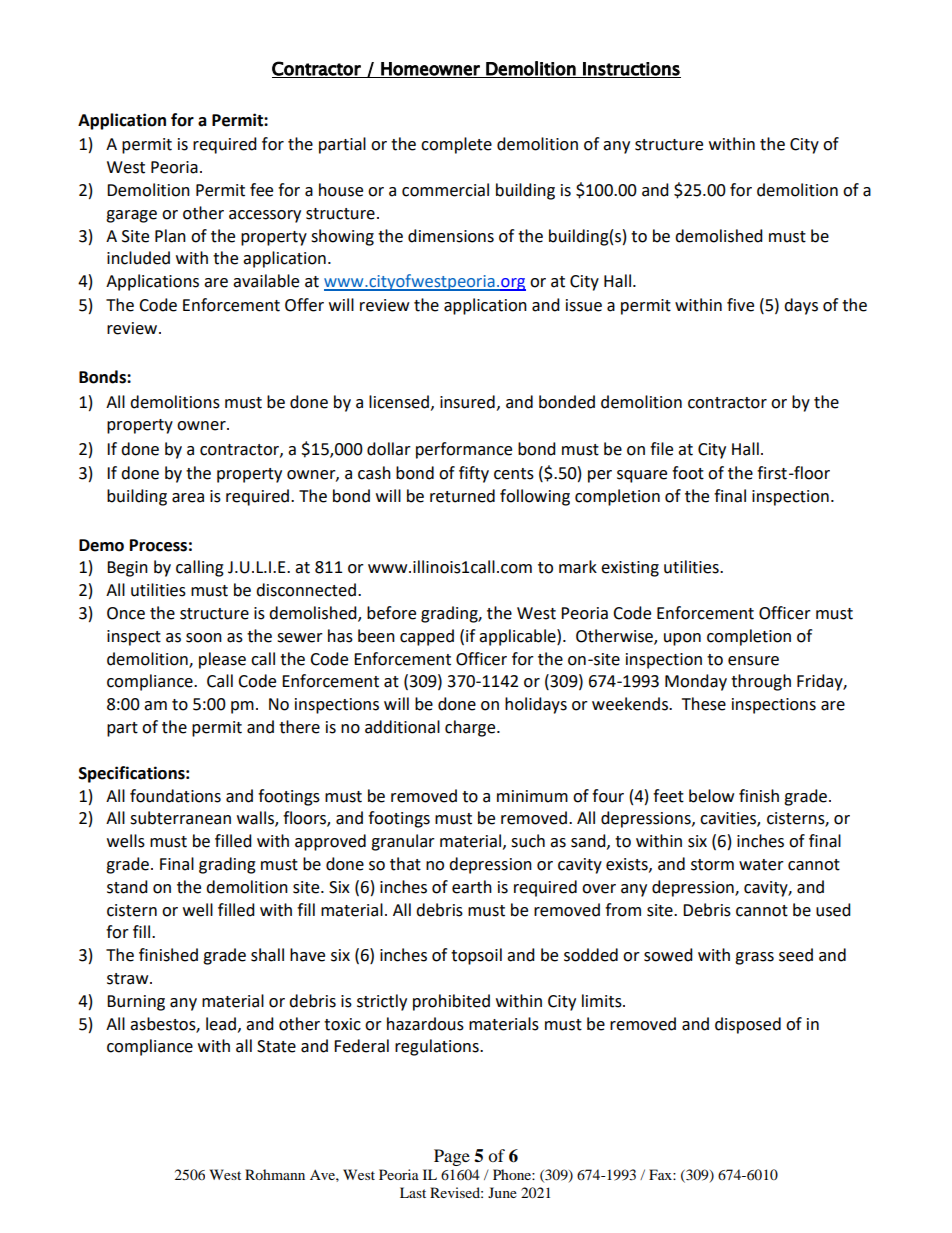 The height and width of the page is (1233, 952). I want to click on ensure, so click(753, 661).
